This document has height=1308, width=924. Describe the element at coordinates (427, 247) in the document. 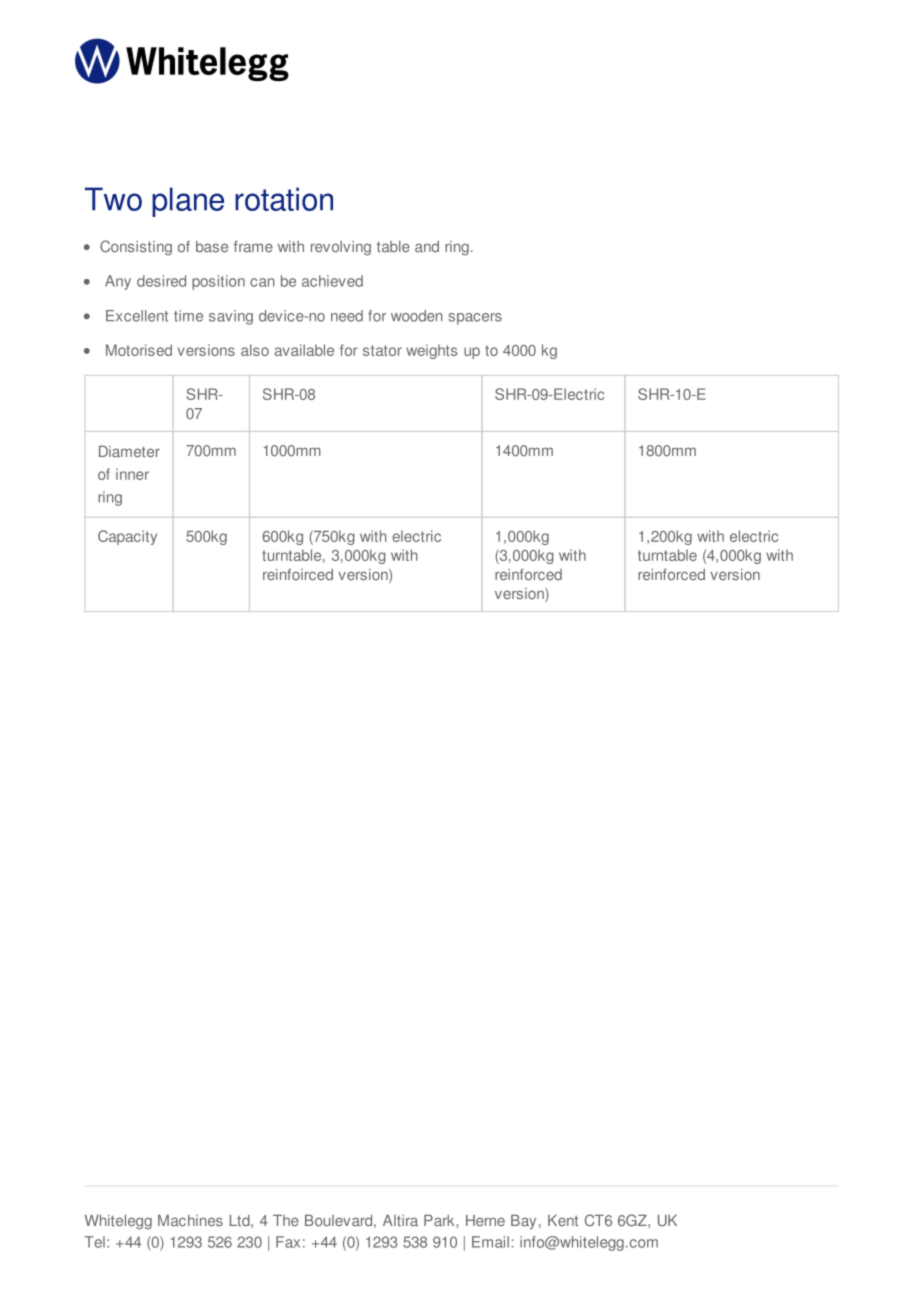

I see `and` at that location.
